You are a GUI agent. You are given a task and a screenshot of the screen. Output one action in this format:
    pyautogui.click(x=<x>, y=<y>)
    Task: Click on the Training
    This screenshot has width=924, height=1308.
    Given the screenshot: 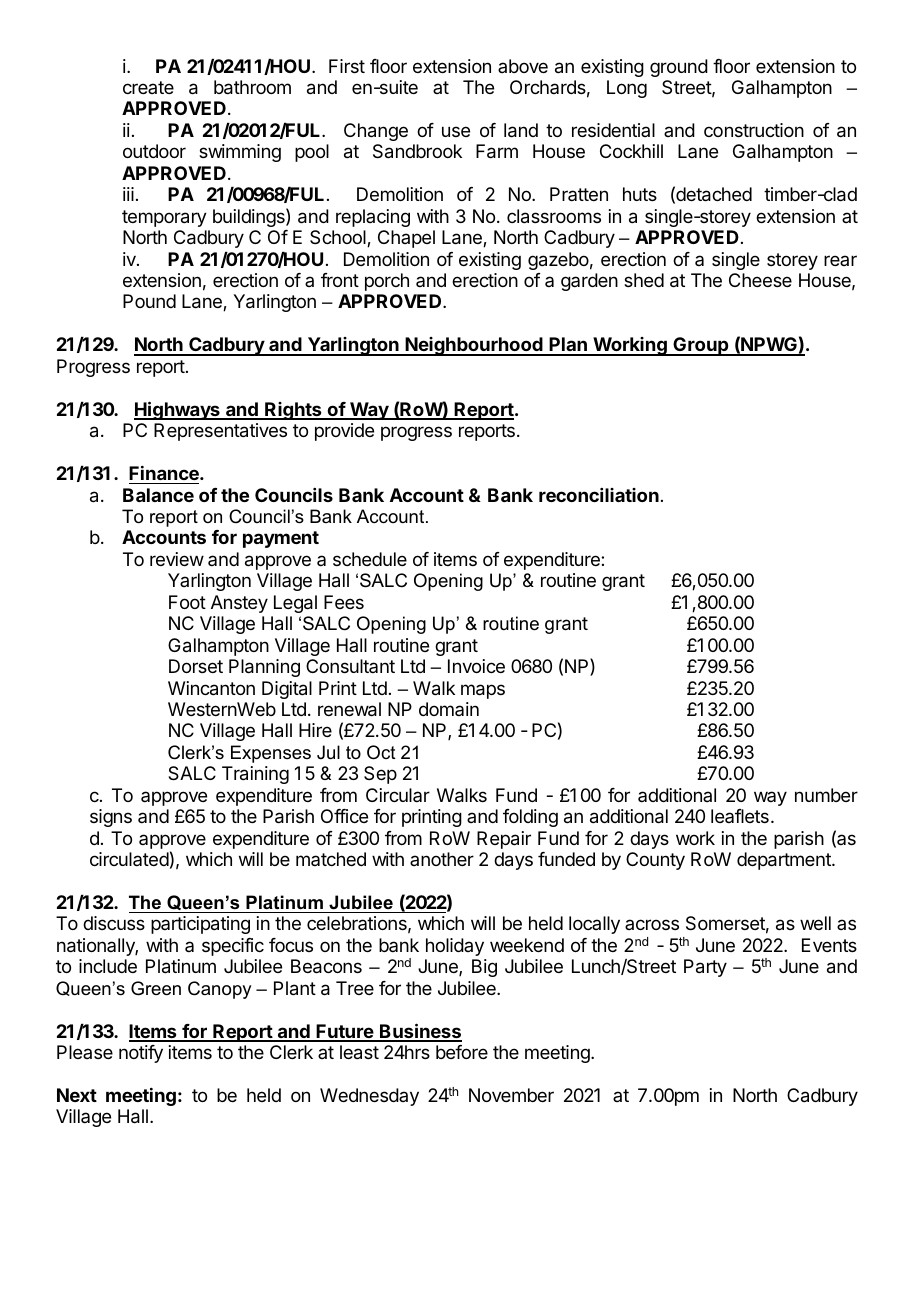 What is the action you would take?
    pyautogui.click(x=255, y=775)
